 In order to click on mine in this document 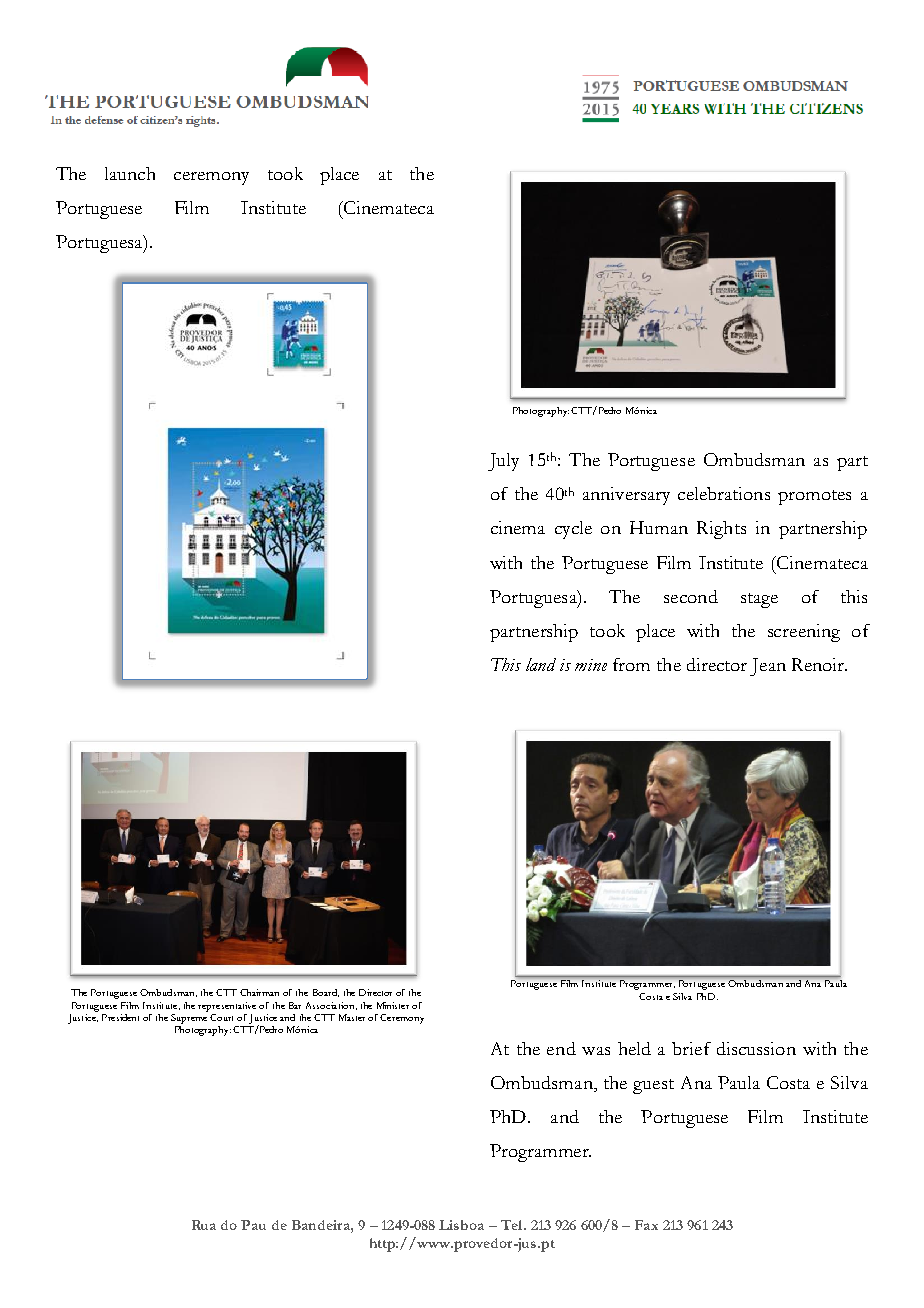, I will do `click(591, 665)`.
